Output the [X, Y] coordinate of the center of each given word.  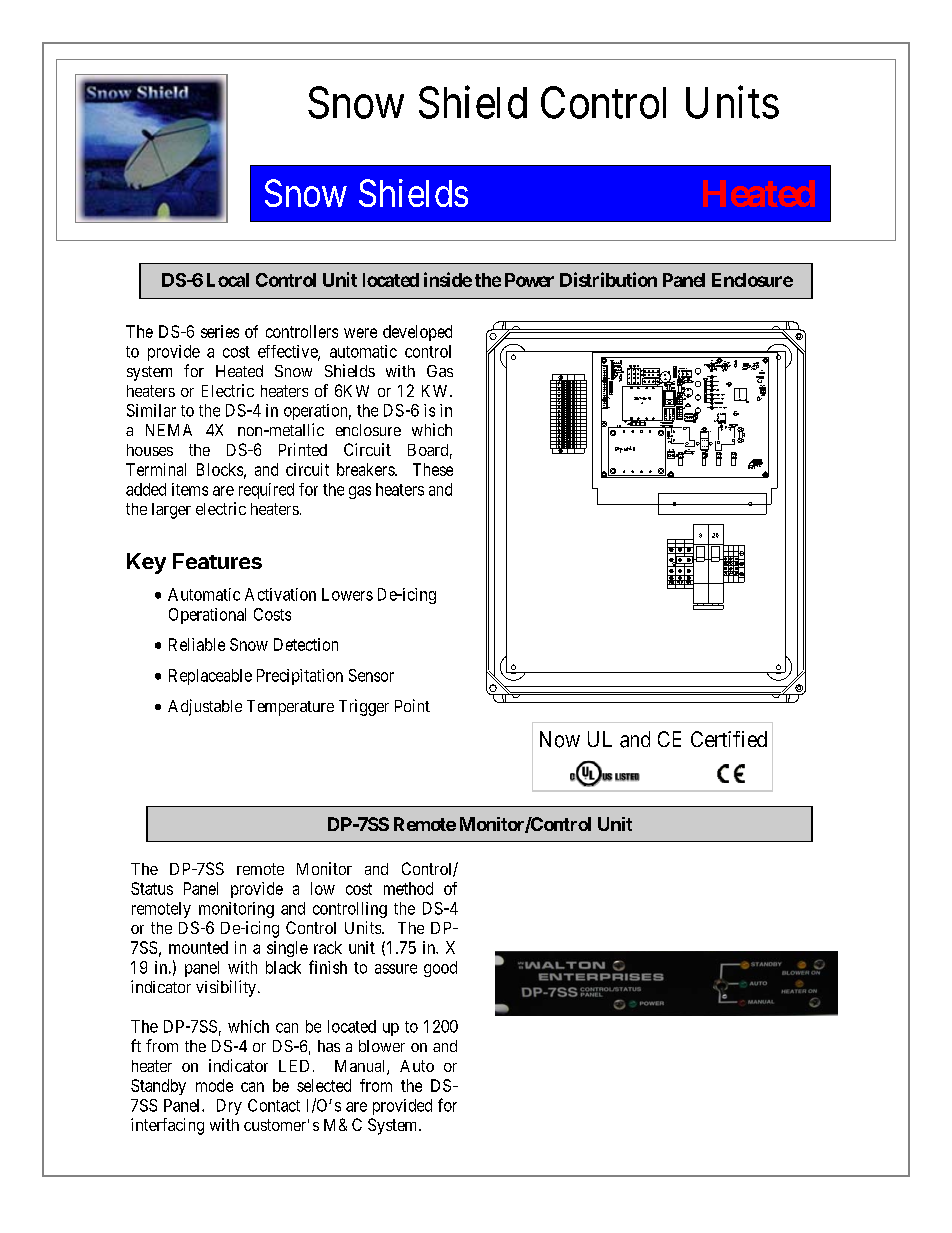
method [408, 888]
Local [228, 280]
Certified [729, 739]
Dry [229, 1107]
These [433, 469]
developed [417, 333]
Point [412, 705]
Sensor [371, 675]
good [440, 969]
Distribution [608, 279]
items [190, 489]
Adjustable [205, 707]
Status [152, 888]
